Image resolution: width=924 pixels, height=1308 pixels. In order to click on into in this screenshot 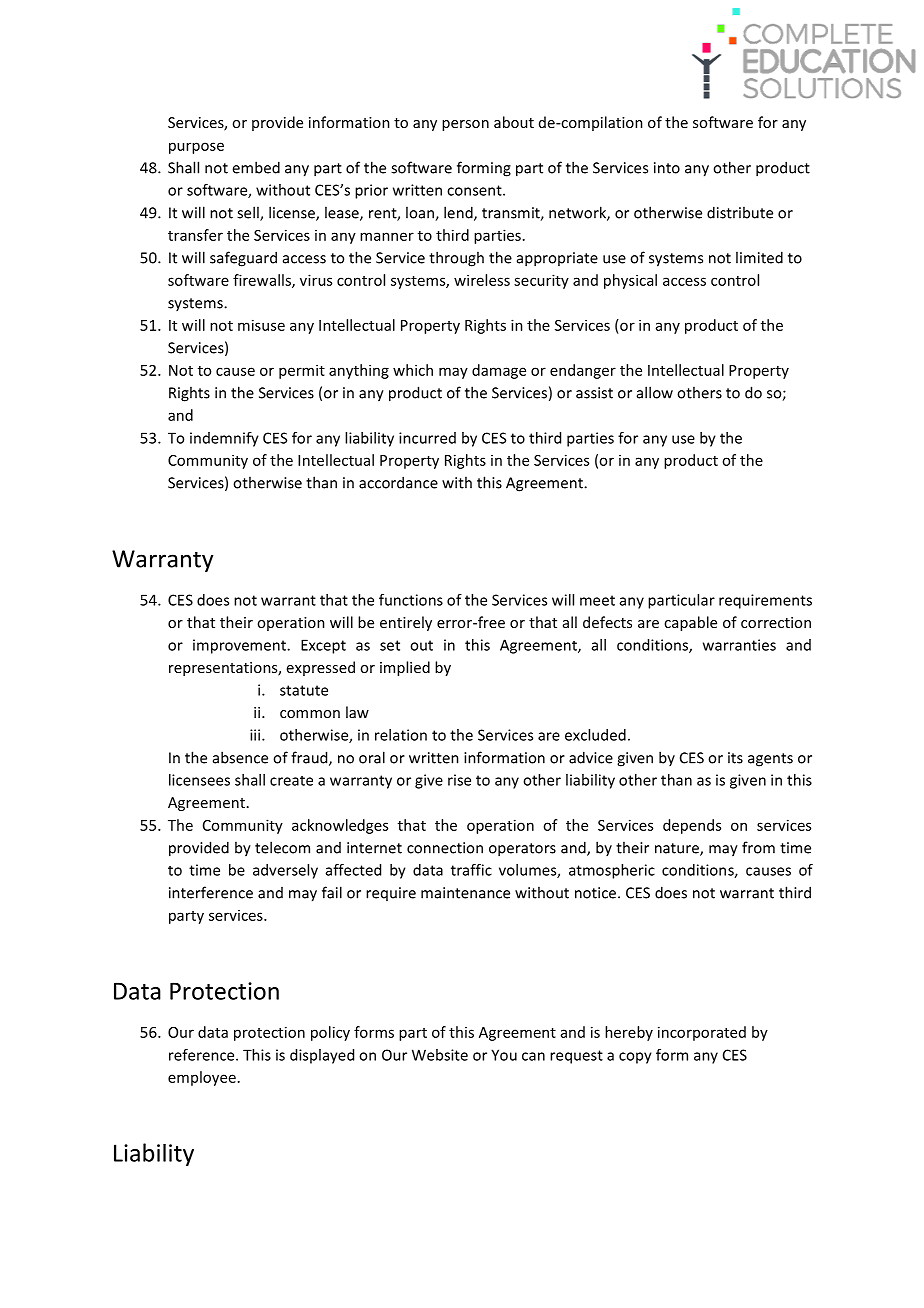, I will do `click(667, 168)`.
